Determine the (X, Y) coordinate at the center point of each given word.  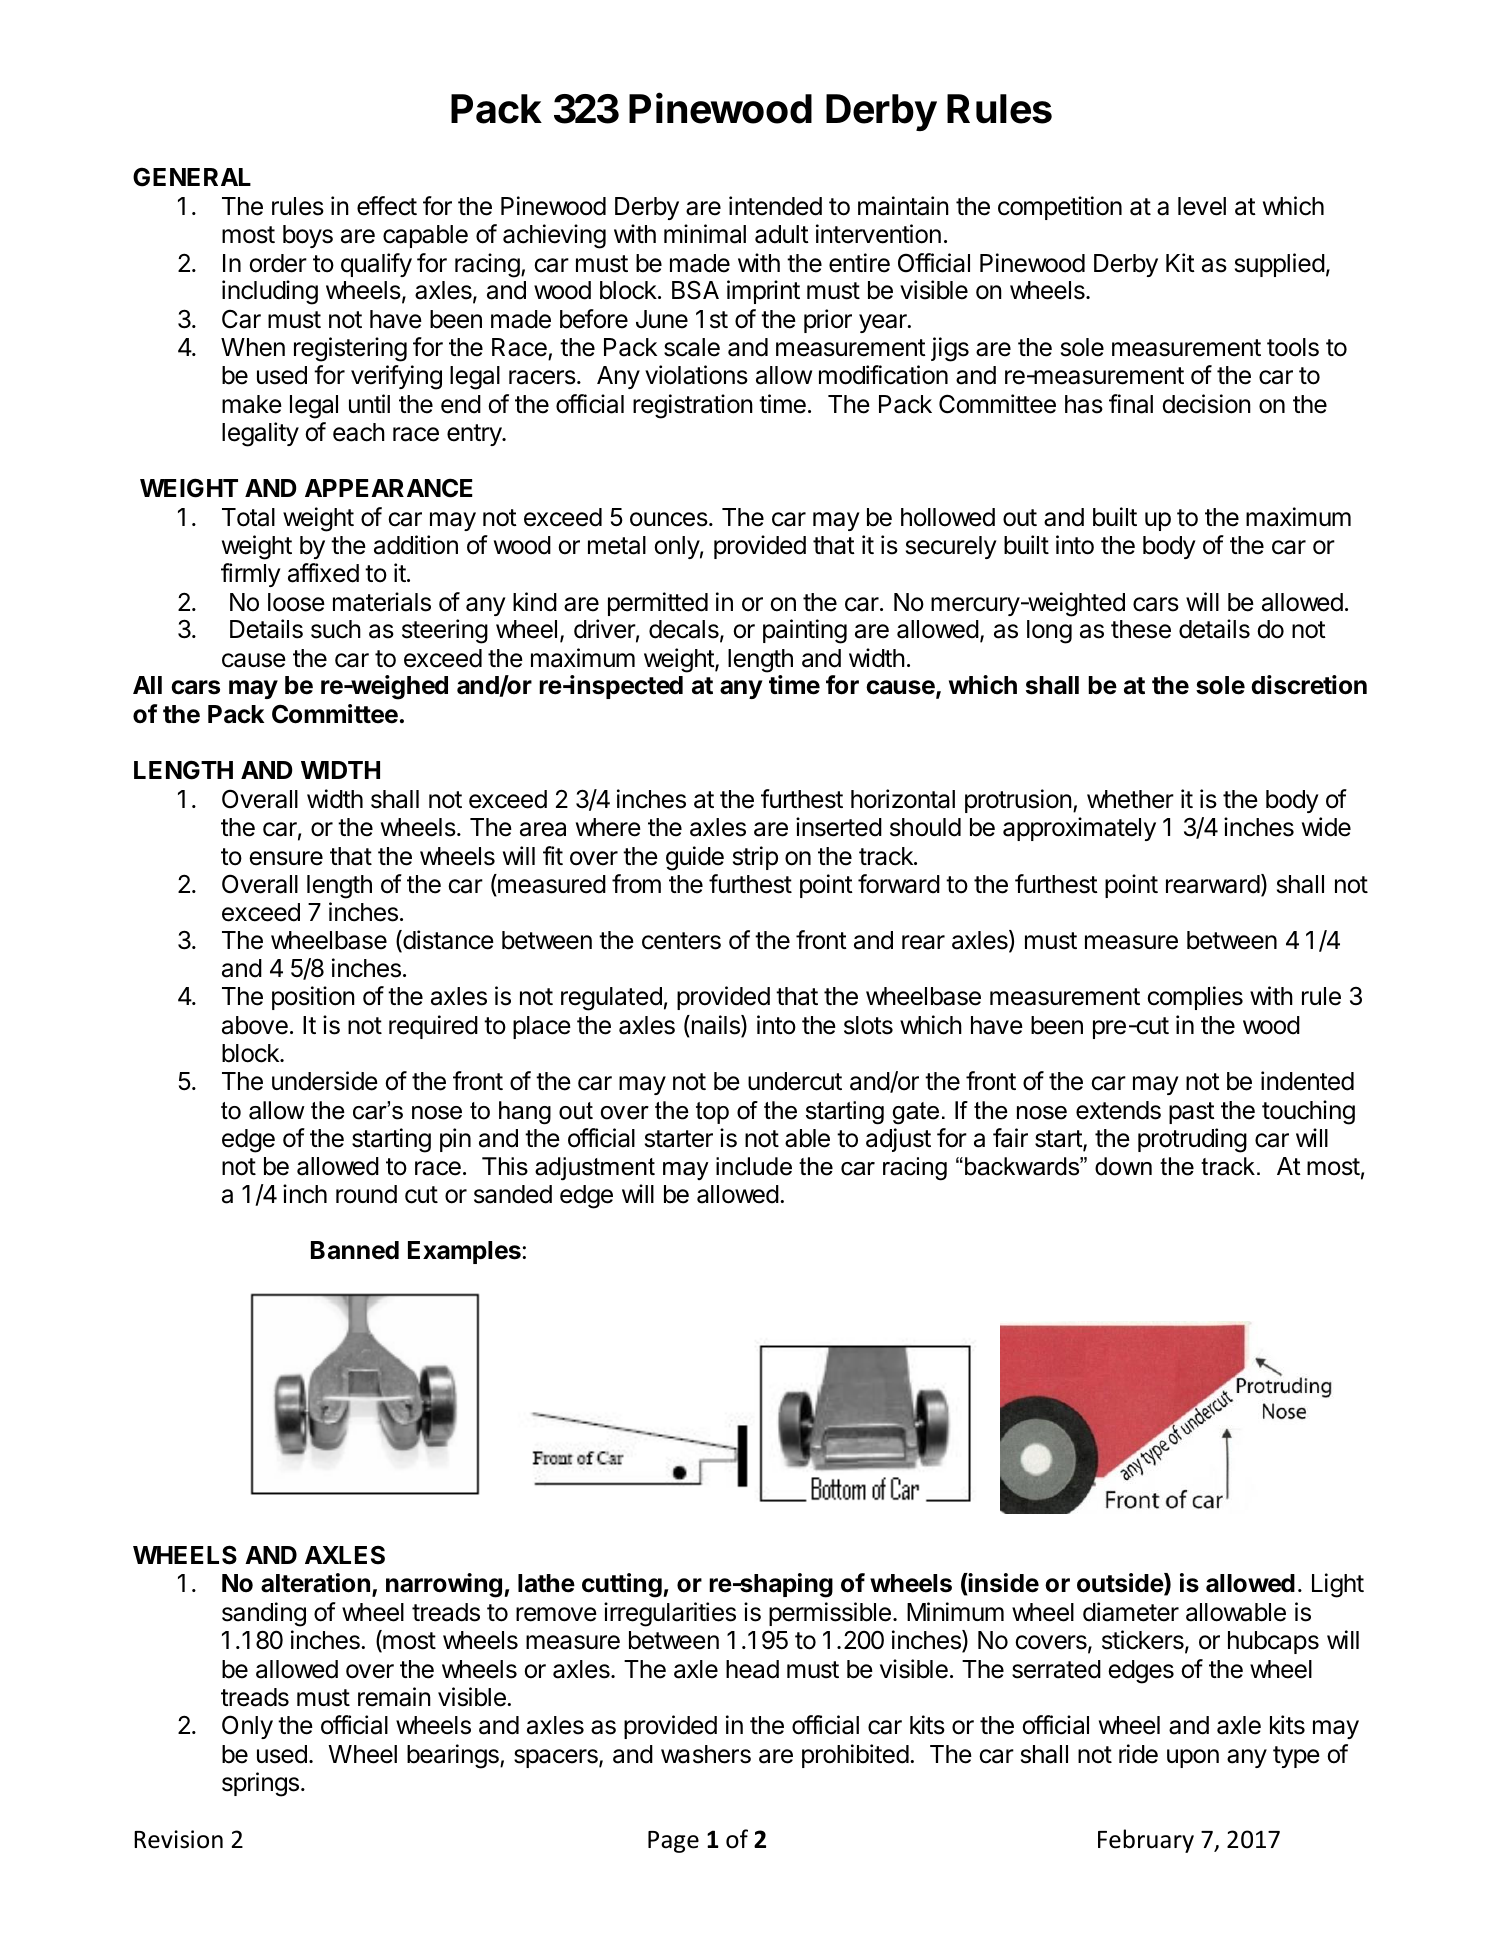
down (1123, 1166)
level (1202, 206)
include (754, 1166)
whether (1130, 799)
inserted (839, 827)
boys (308, 236)
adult (782, 234)
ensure (286, 858)
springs (260, 1784)
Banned (355, 1250)
